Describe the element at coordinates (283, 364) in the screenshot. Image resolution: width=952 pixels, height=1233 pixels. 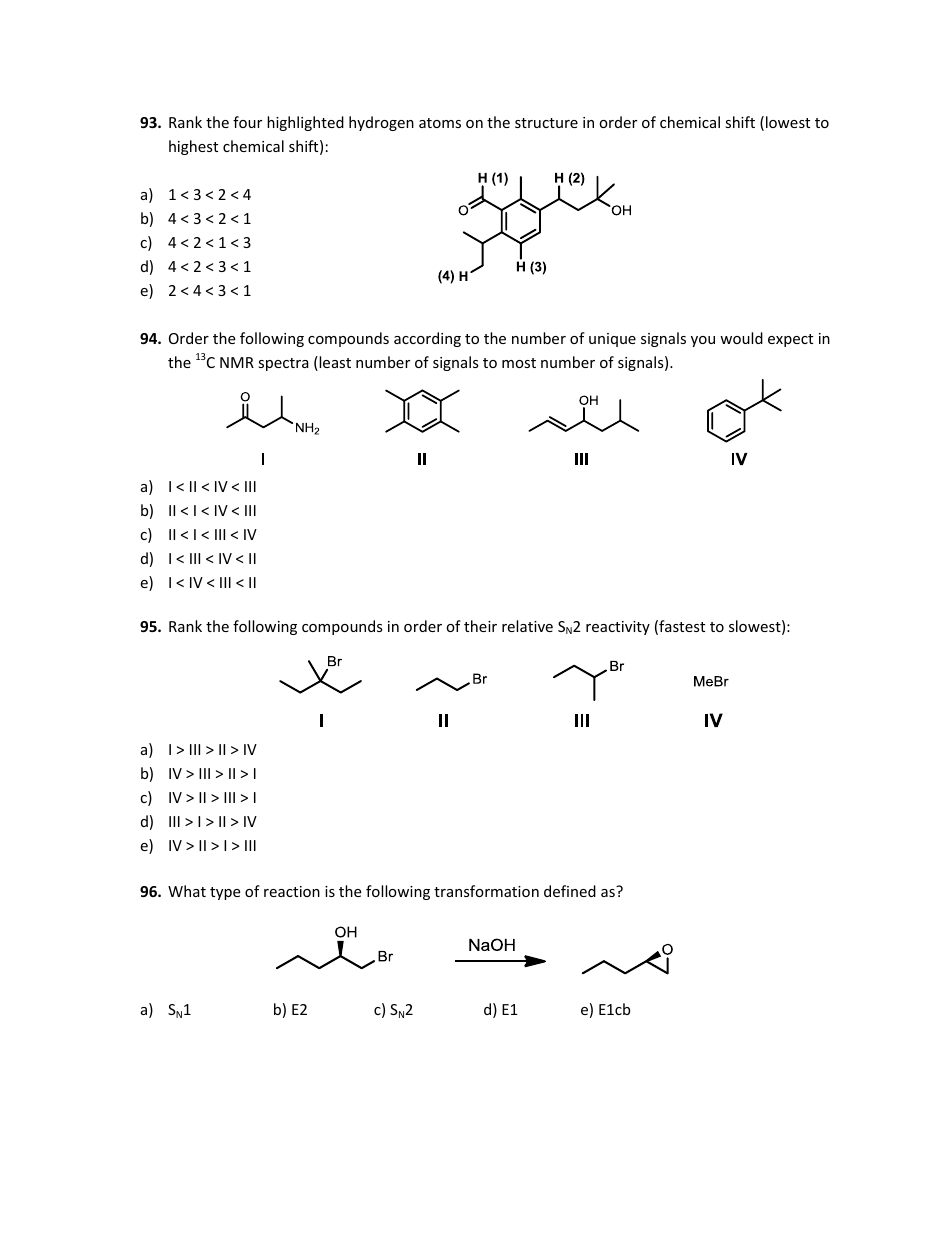
I see `spectra` at that location.
